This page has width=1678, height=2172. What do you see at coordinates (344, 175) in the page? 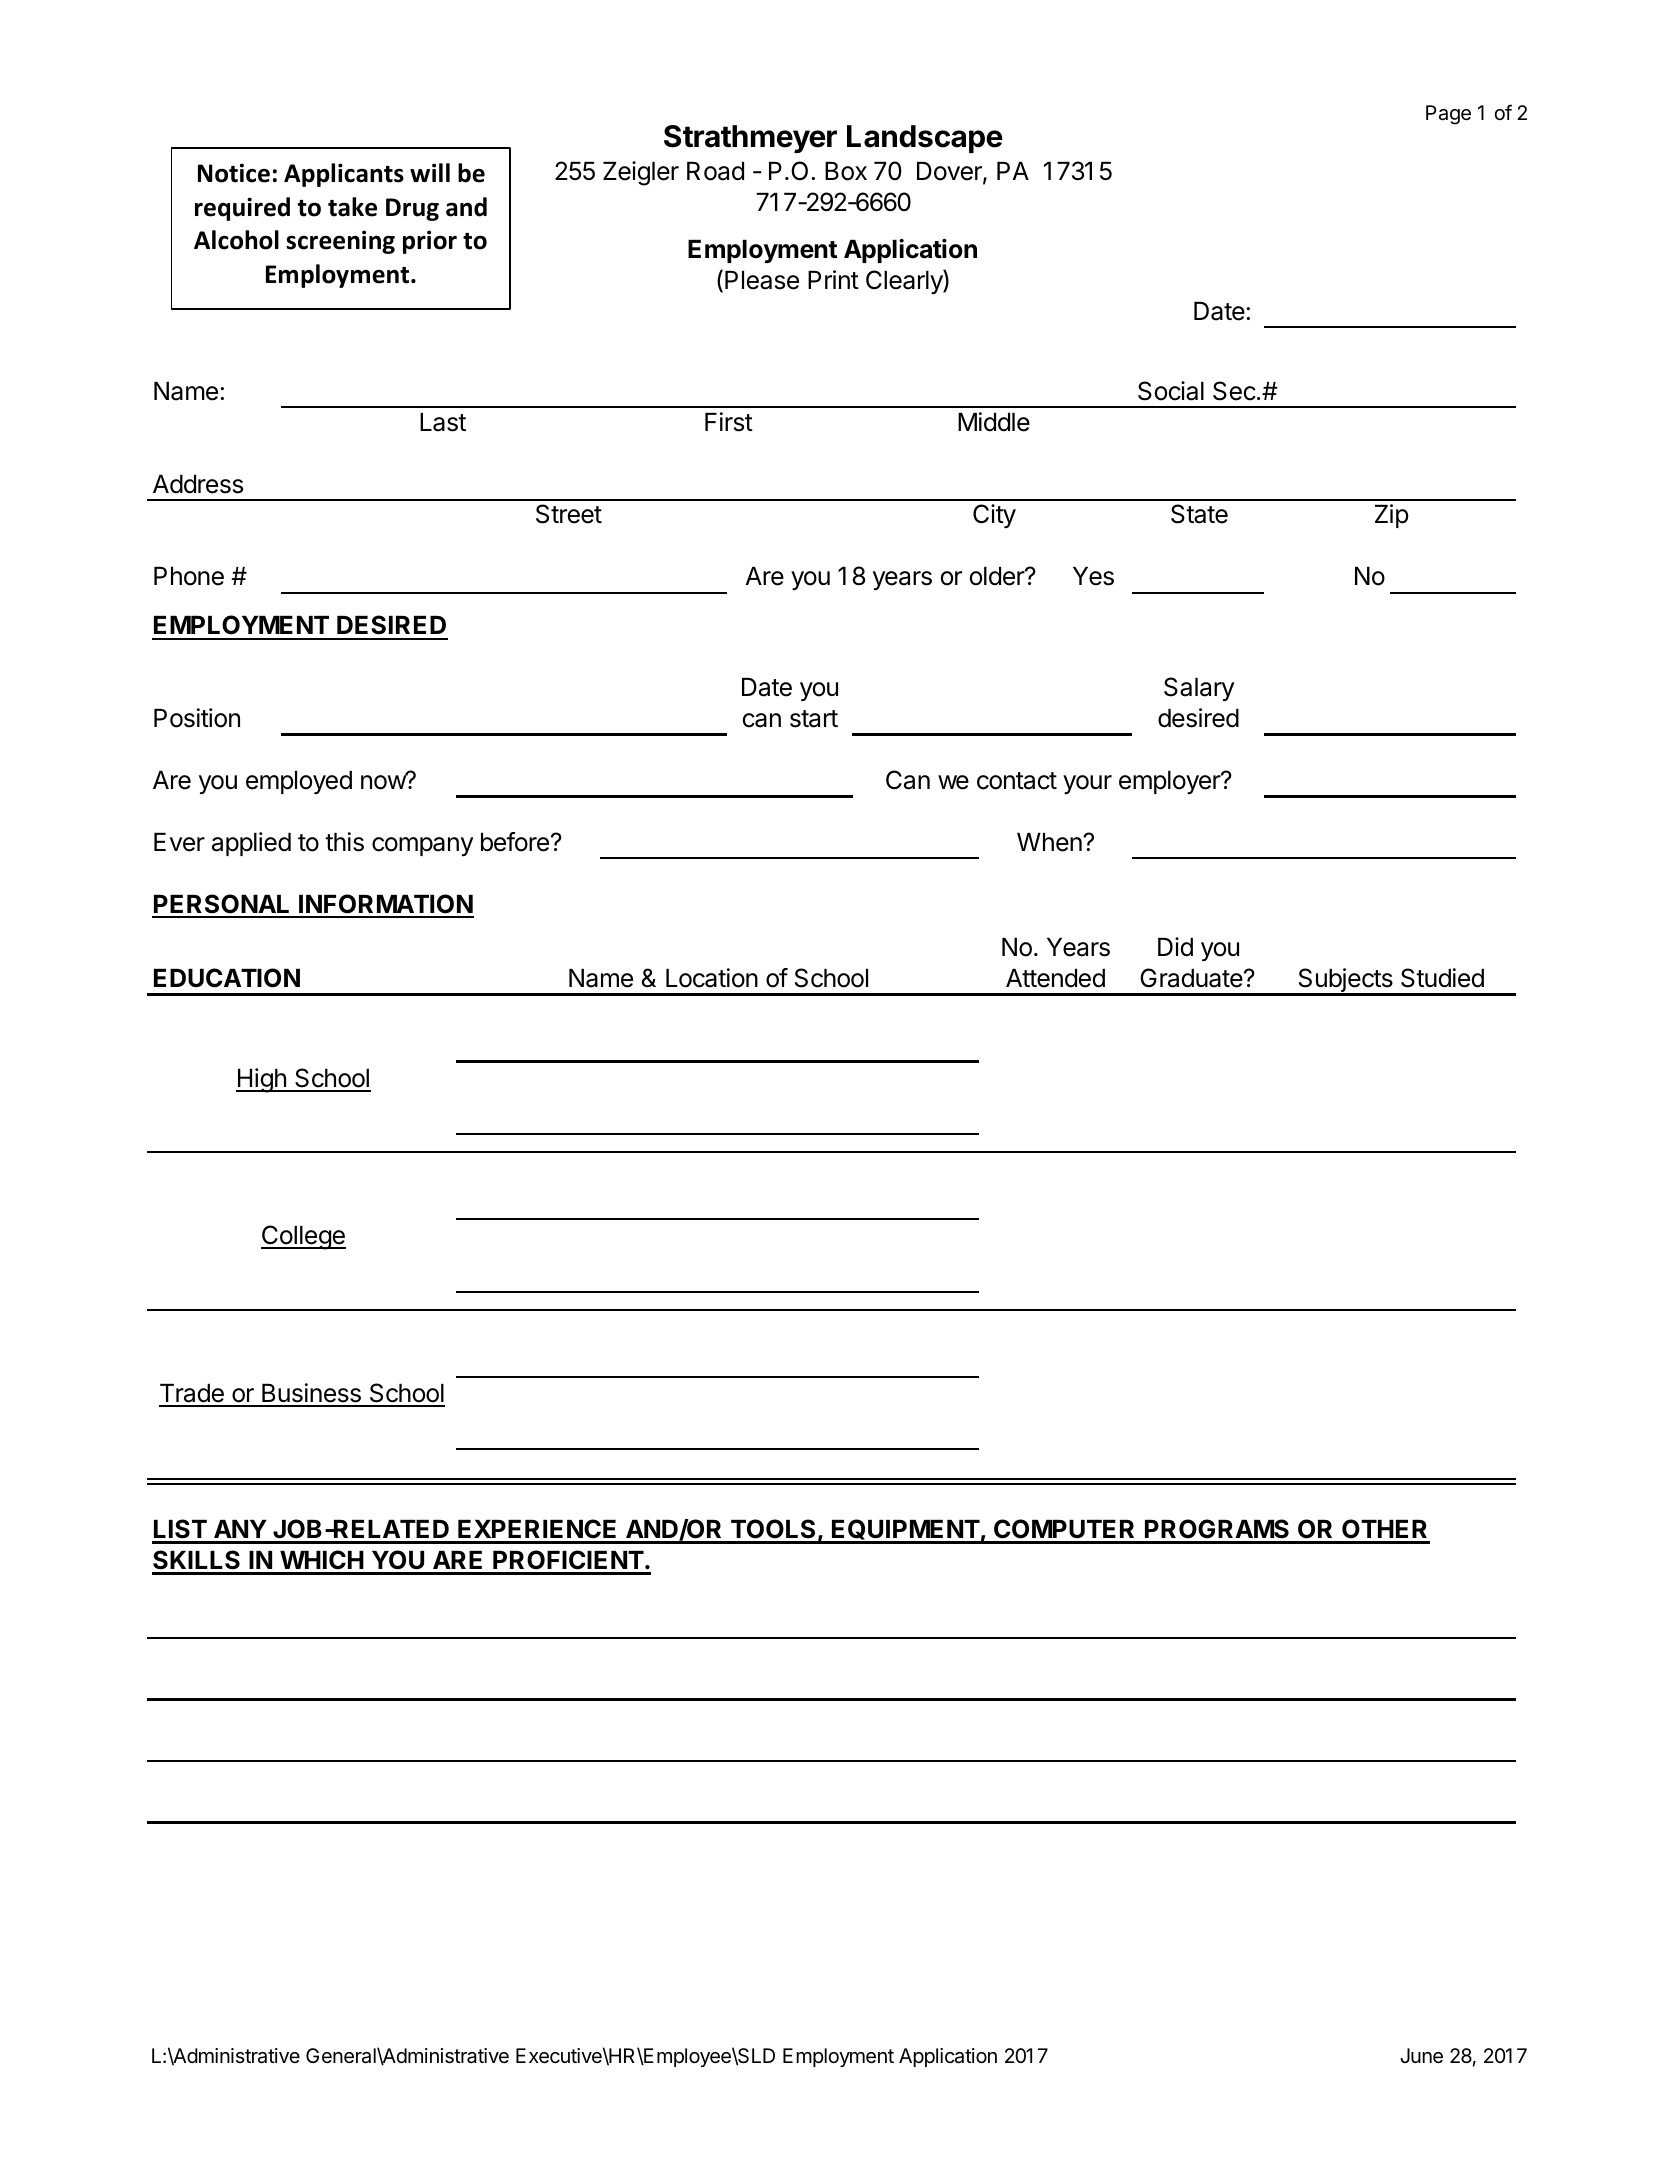
I see `Applicants` at bounding box center [344, 175].
